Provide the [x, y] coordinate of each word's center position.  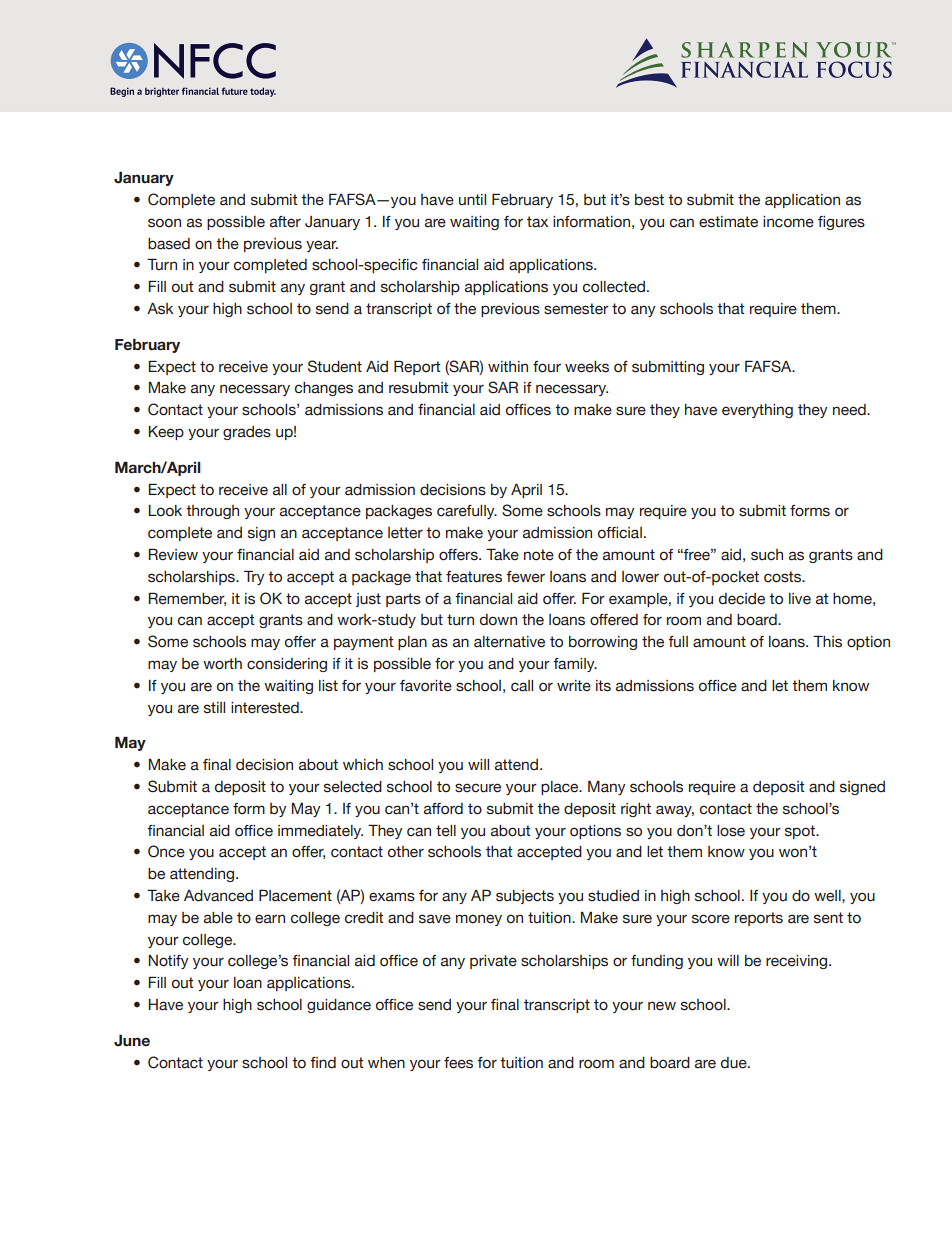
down [498, 620]
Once [166, 851]
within [508, 366]
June [132, 1040]
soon [164, 223]
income [788, 222]
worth [222, 664]
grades [247, 433]
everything [757, 411]
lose [731, 831]
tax [537, 222]
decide [742, 599]
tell [446, 831]
